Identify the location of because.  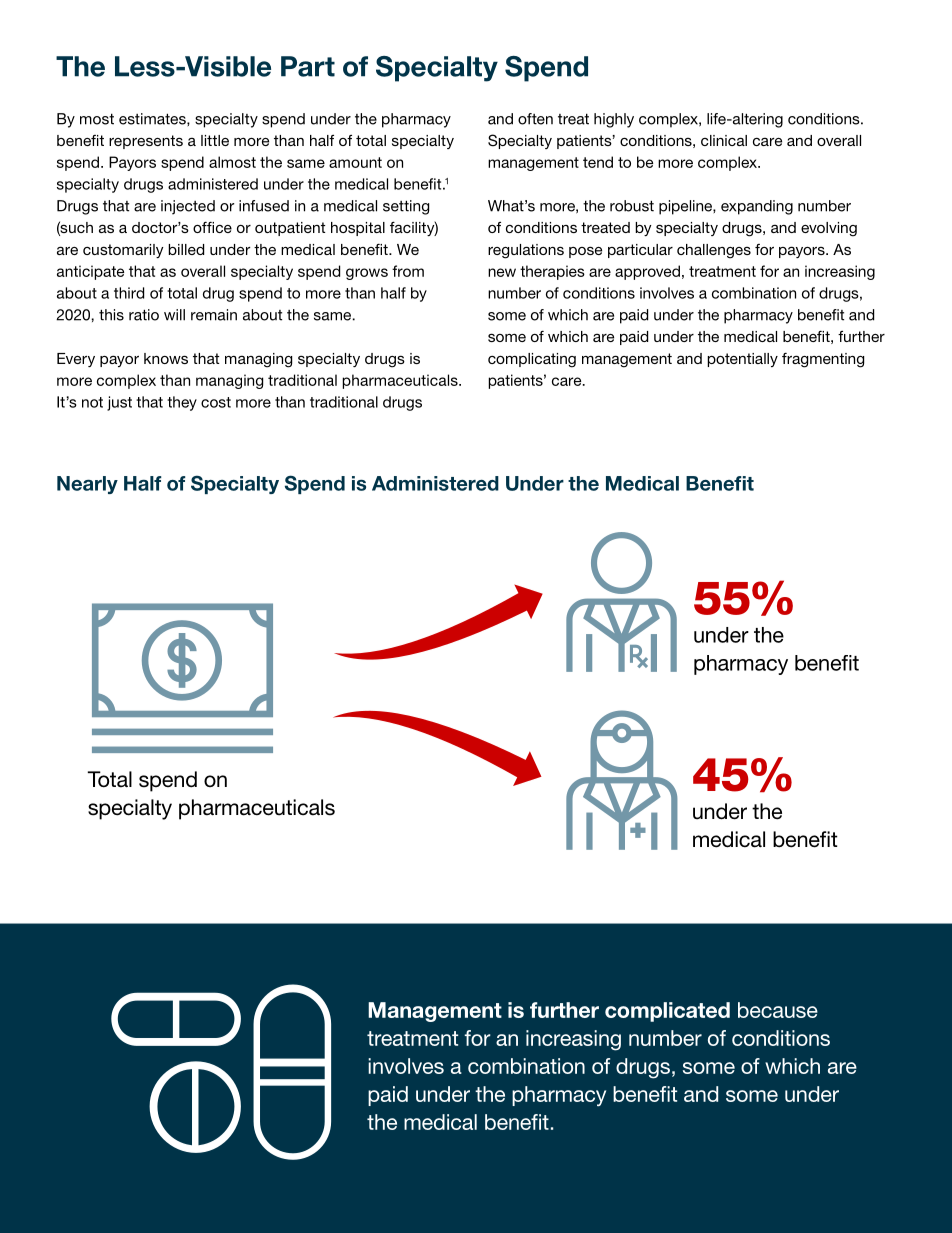
(778, 1010).
